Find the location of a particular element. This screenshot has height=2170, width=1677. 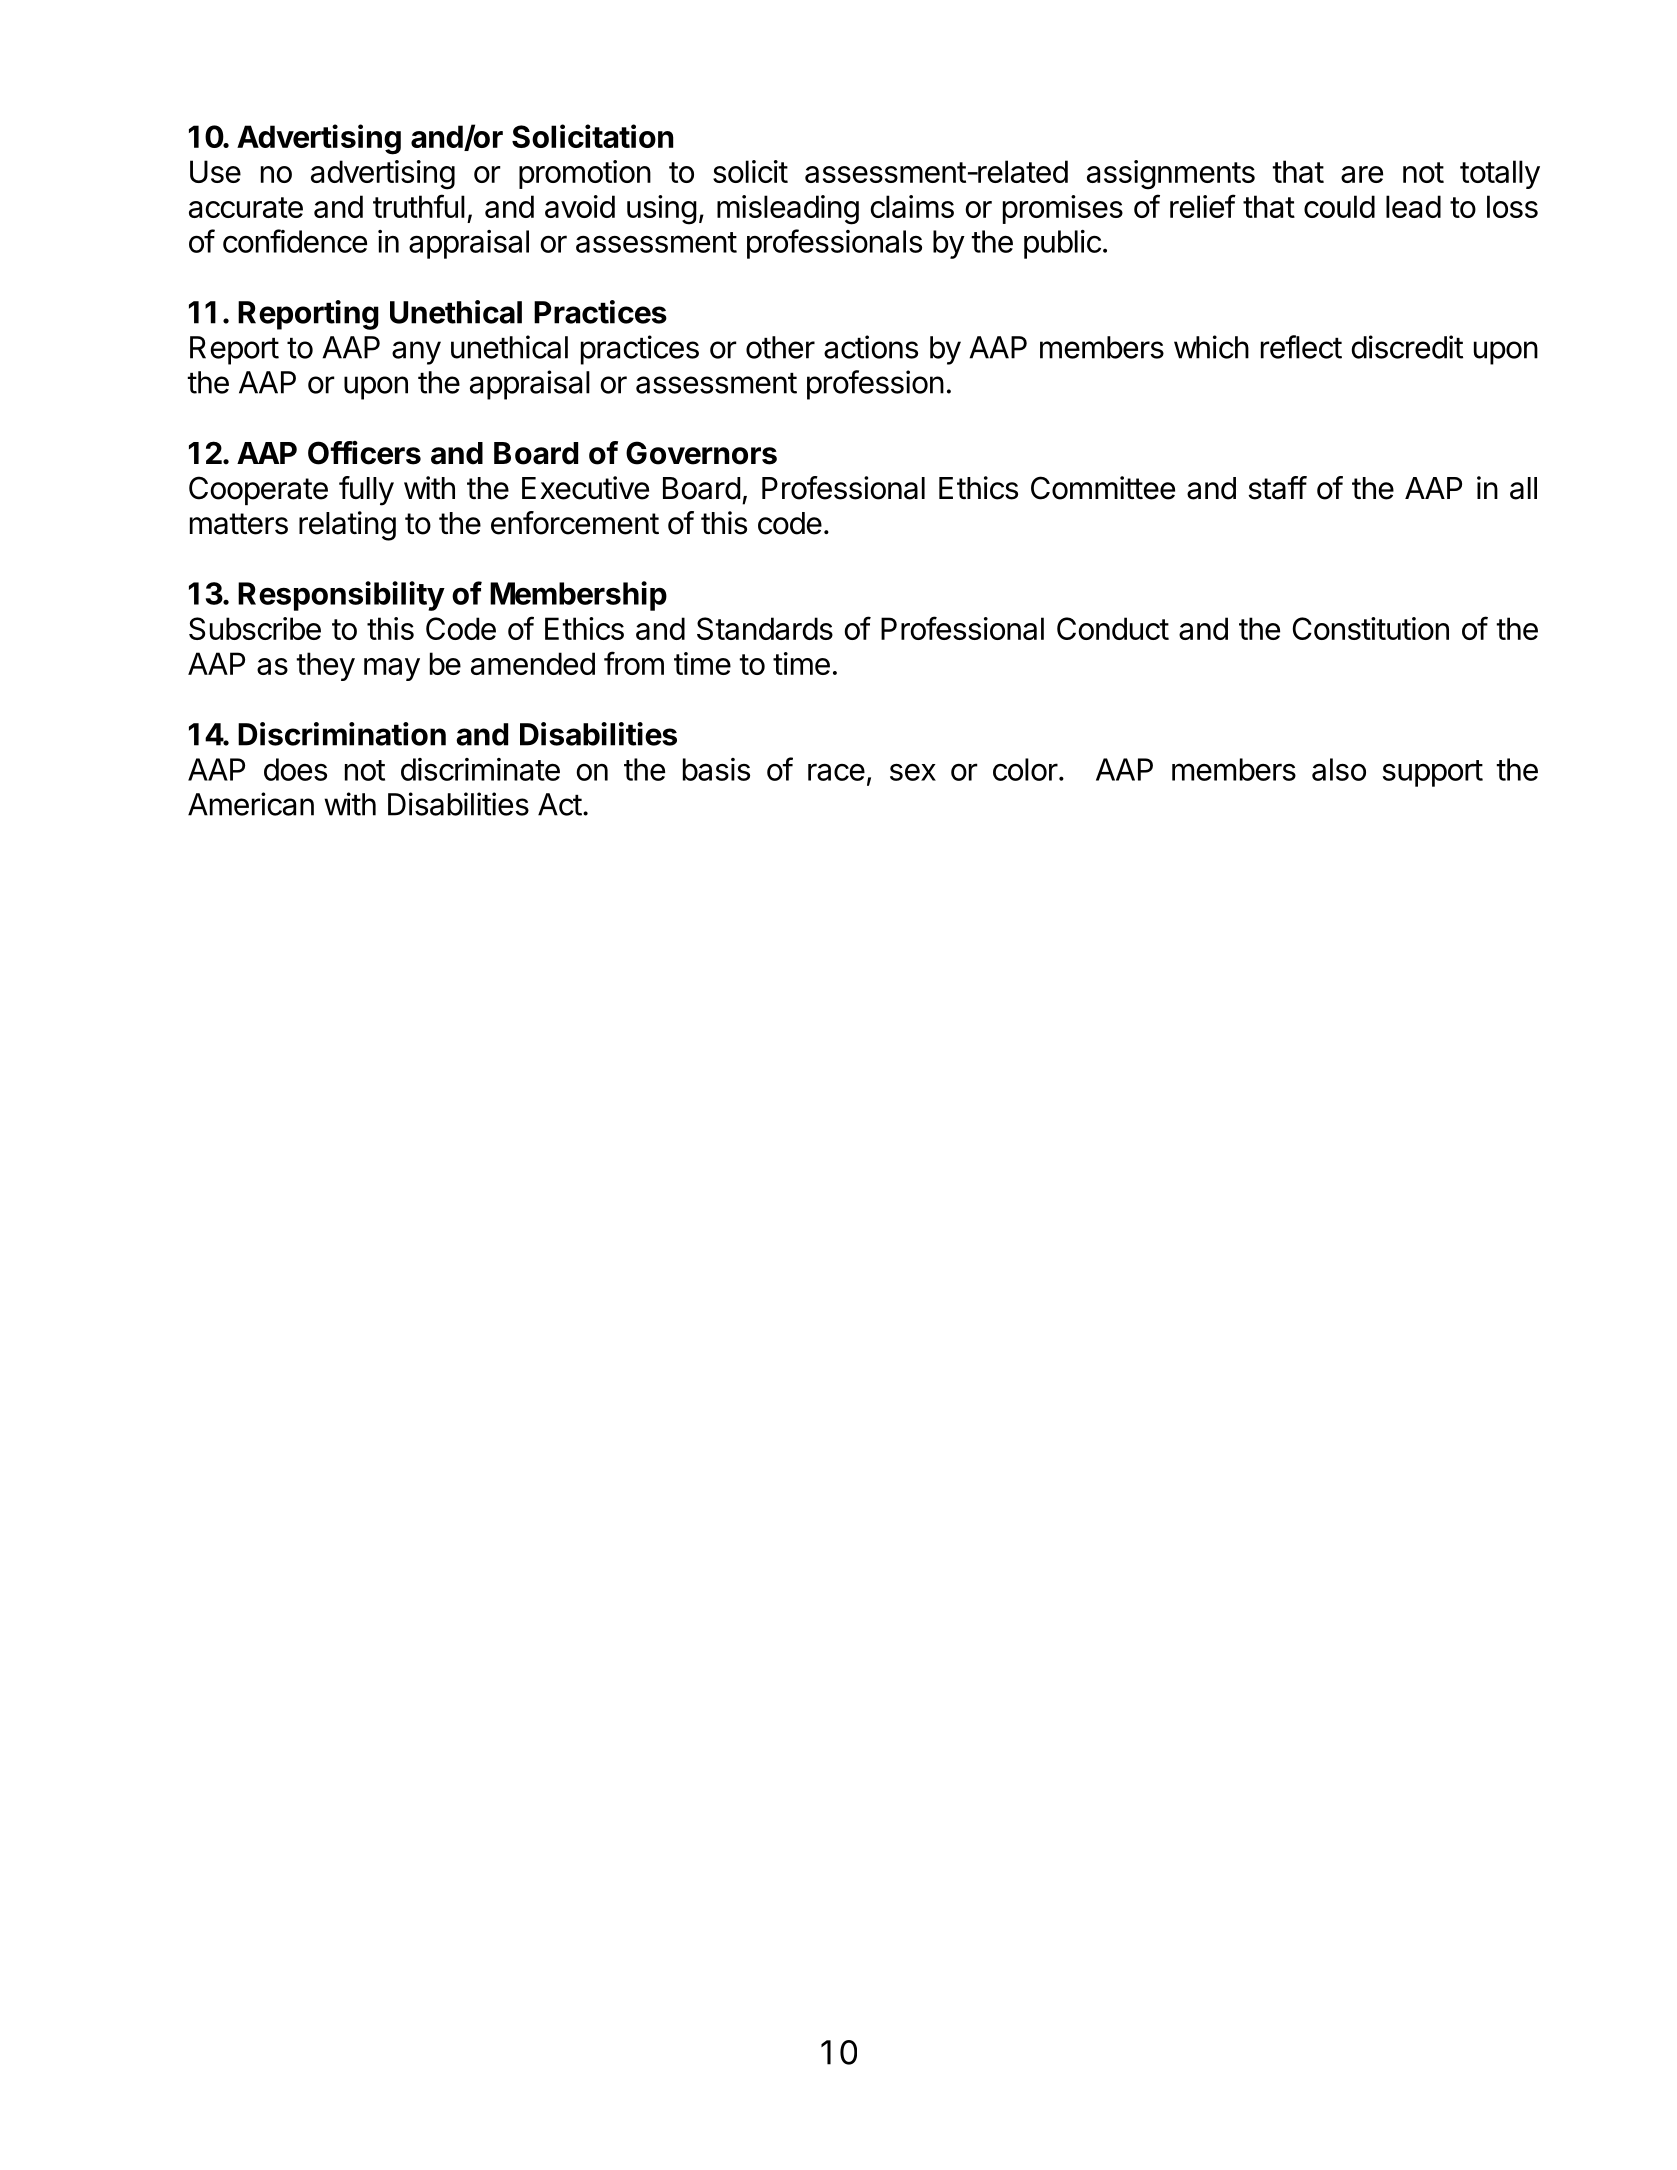

does is located at coordinates (295, 769).
